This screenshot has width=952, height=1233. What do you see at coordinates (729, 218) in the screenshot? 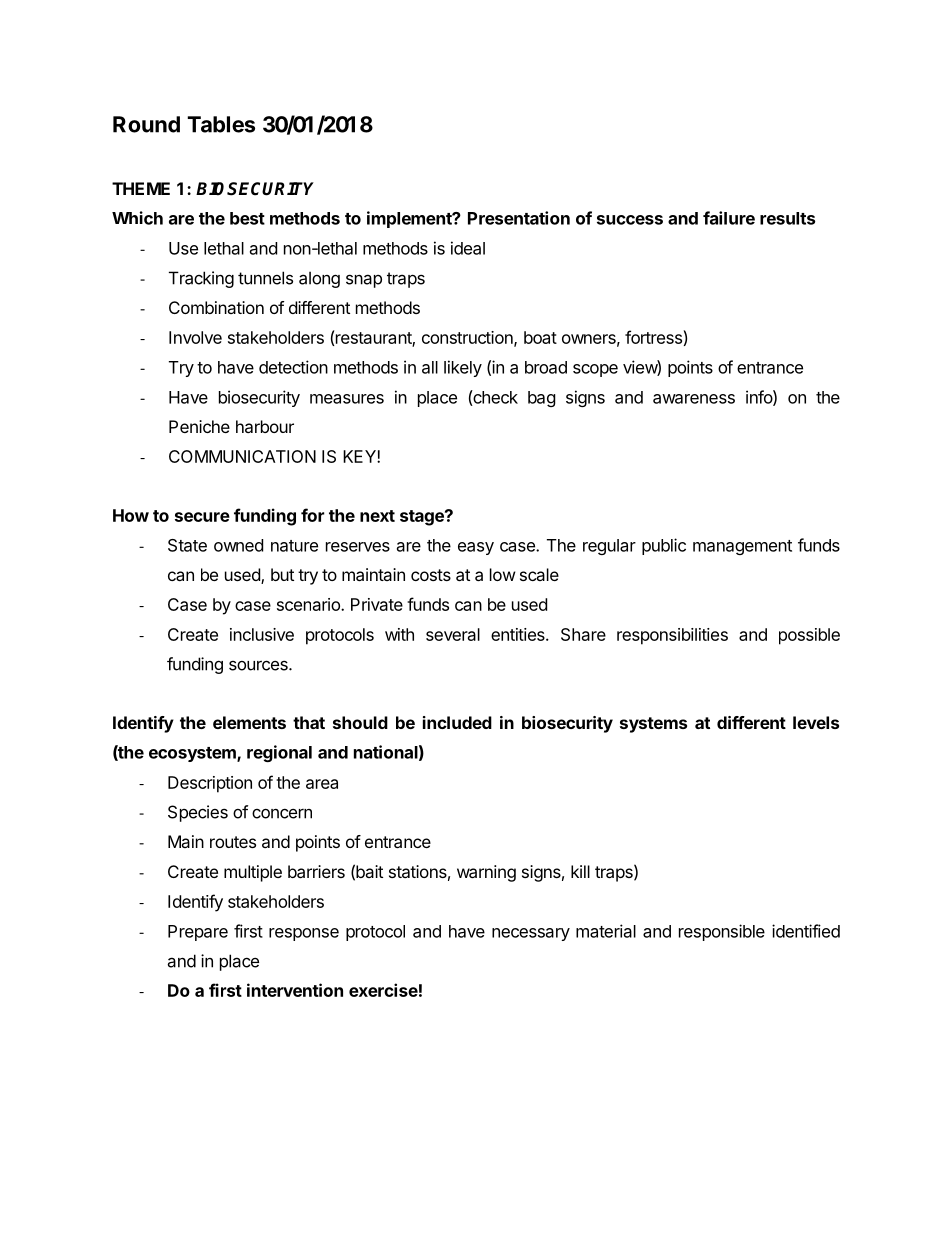
I see `failure` at bounding box center [729, 218].
